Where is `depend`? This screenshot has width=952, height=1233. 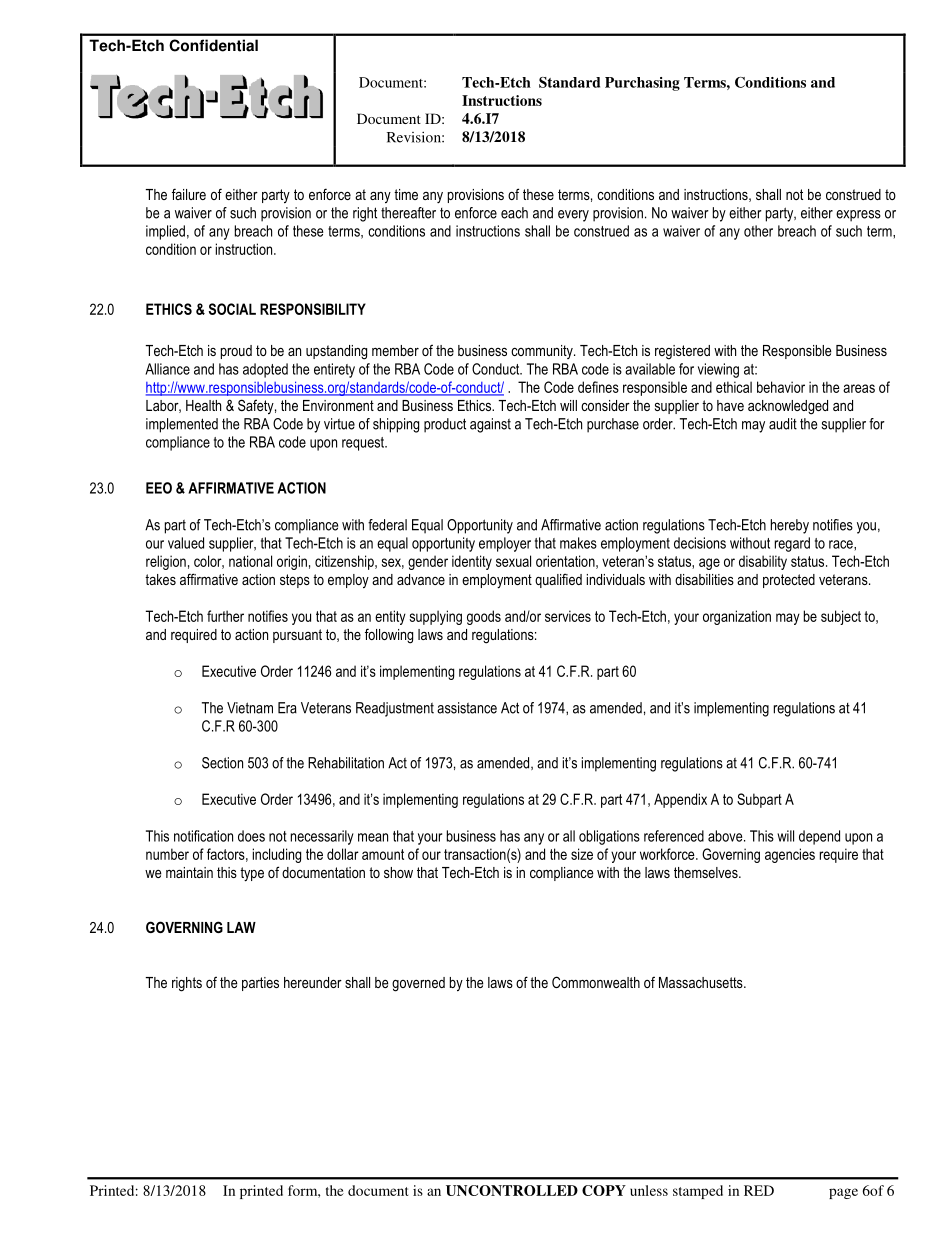
depend is located at coordinates (819, 837).
